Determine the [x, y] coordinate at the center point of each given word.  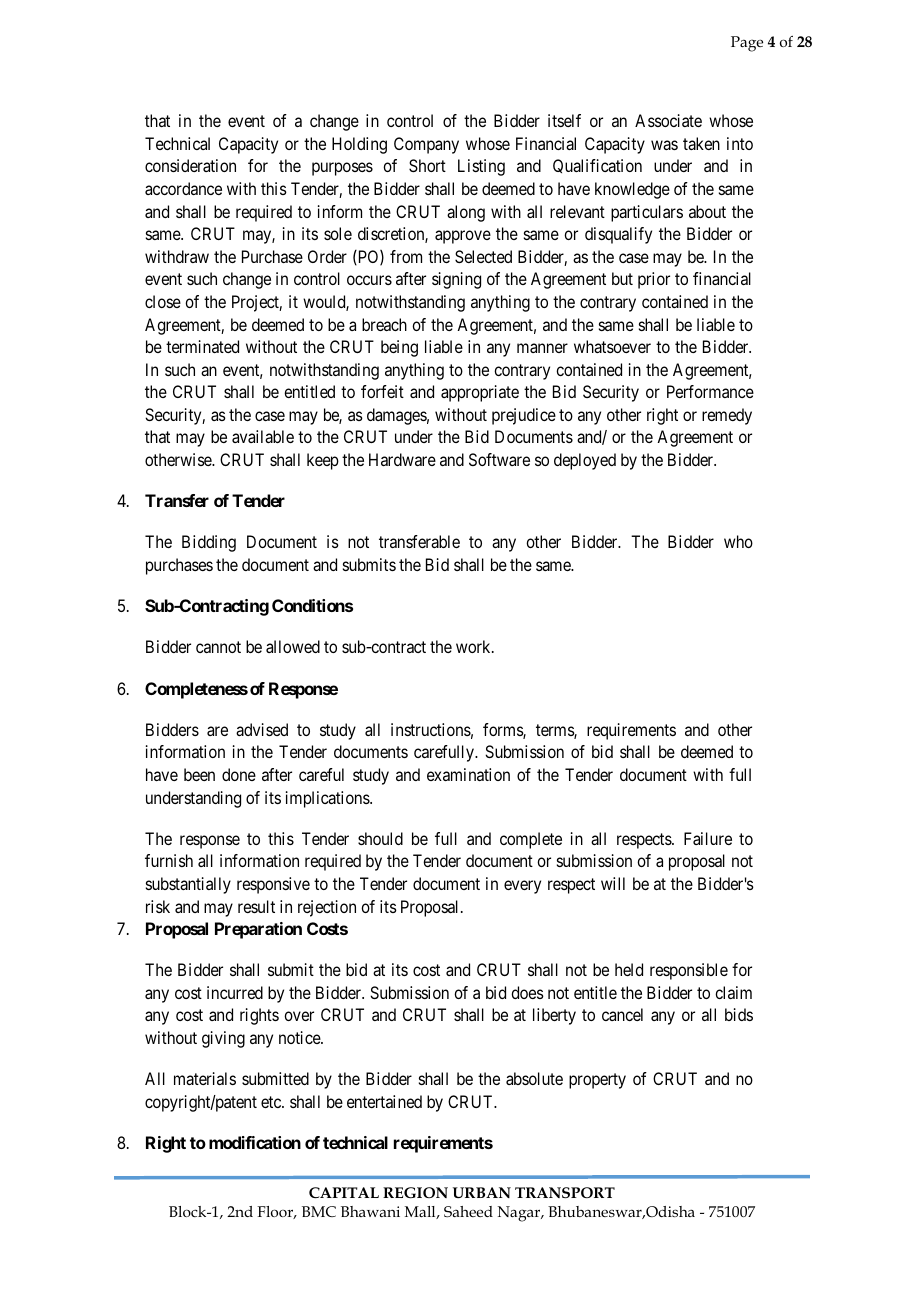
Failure [708, 838]
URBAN [482, 1192]
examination [468, 774]
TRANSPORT [565, 1192]
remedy [727, 416]
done [239, 774]
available [263, 436]
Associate [668, 120]
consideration [190, 165]
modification [255, 1142]
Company [426, 145]
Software [499, 459]
